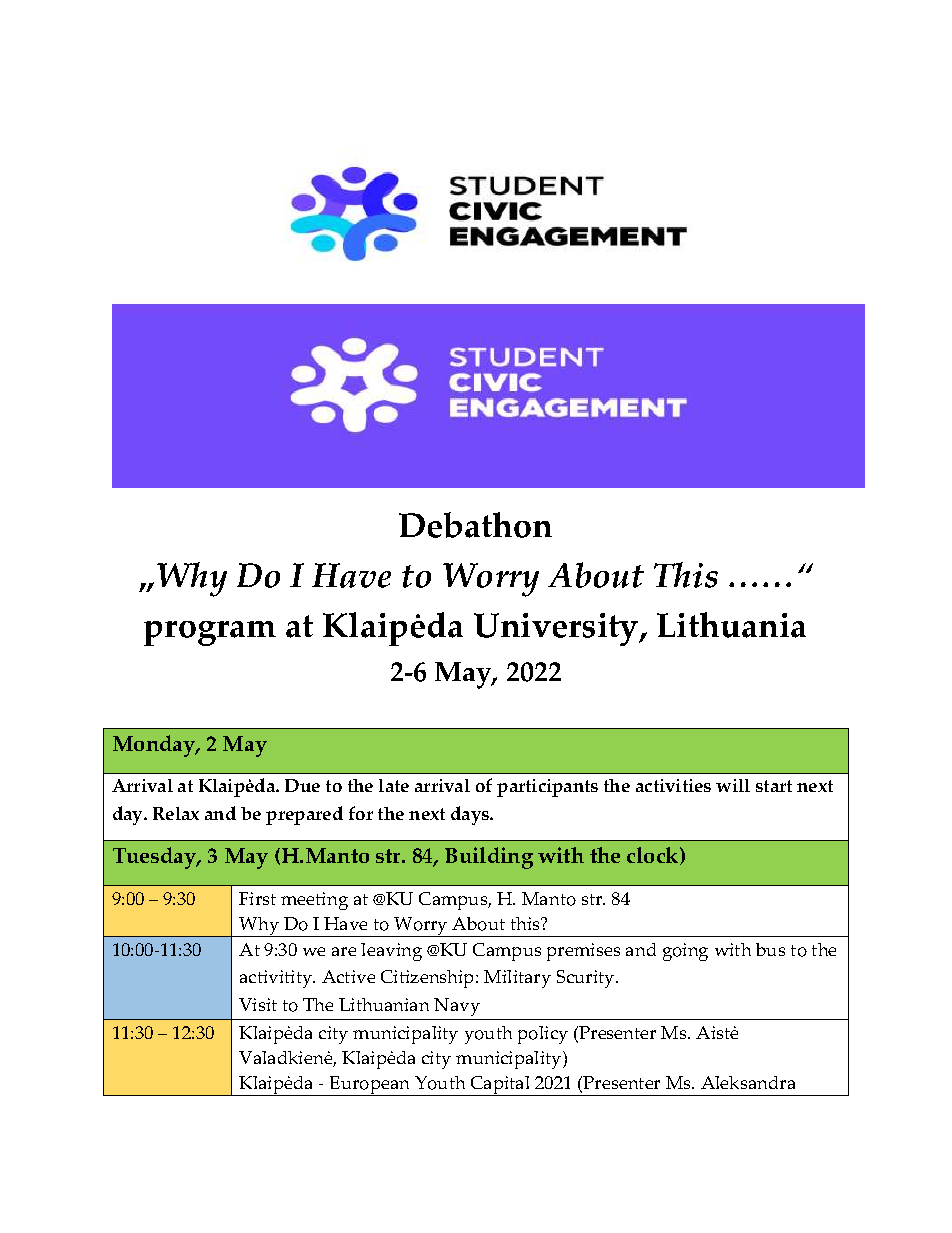 This screenshot has height=1233, width=952. I want to click on late, so click(394, 785).
